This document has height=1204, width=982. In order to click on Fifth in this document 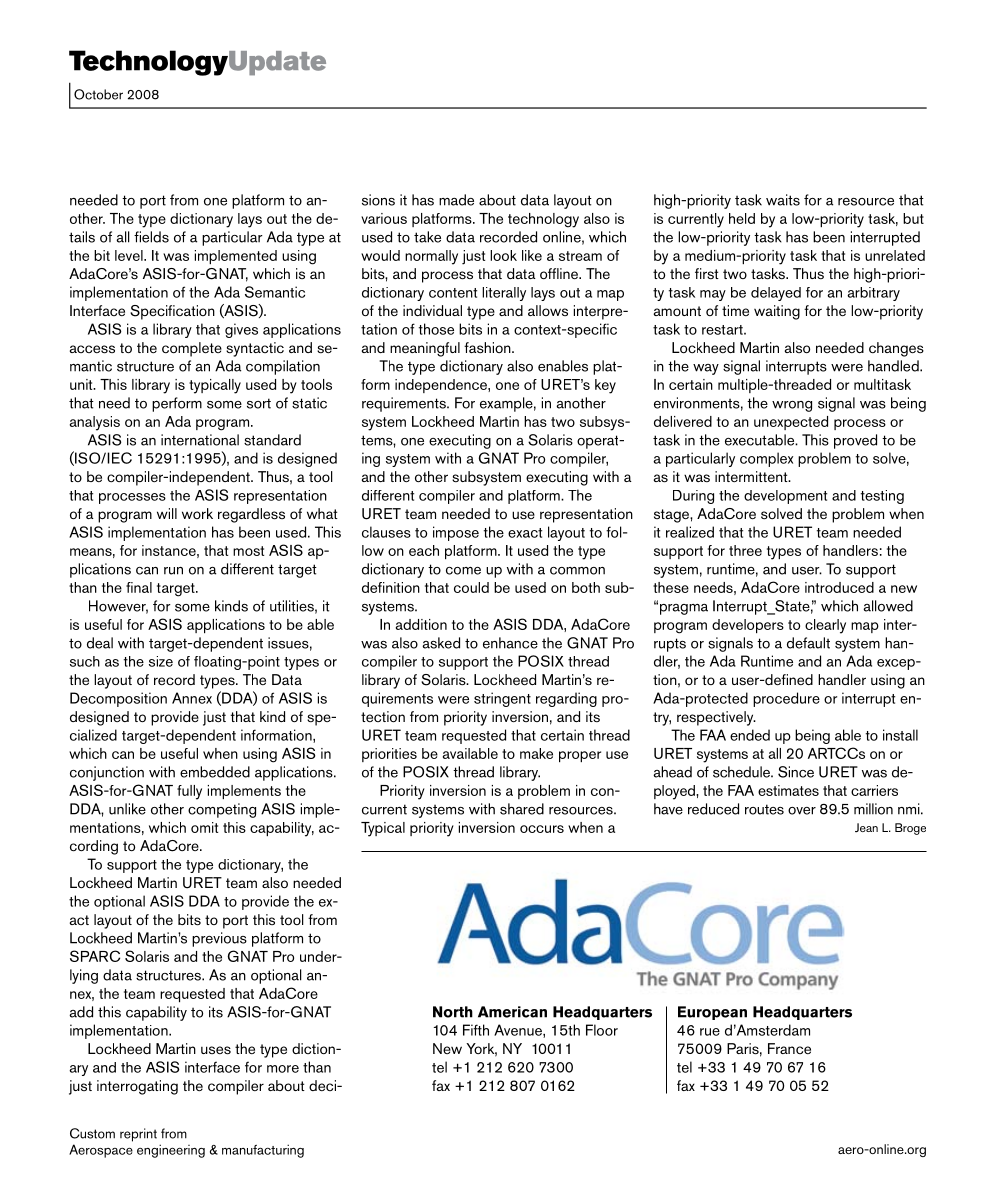, I will do `click(476, 1030)`.
